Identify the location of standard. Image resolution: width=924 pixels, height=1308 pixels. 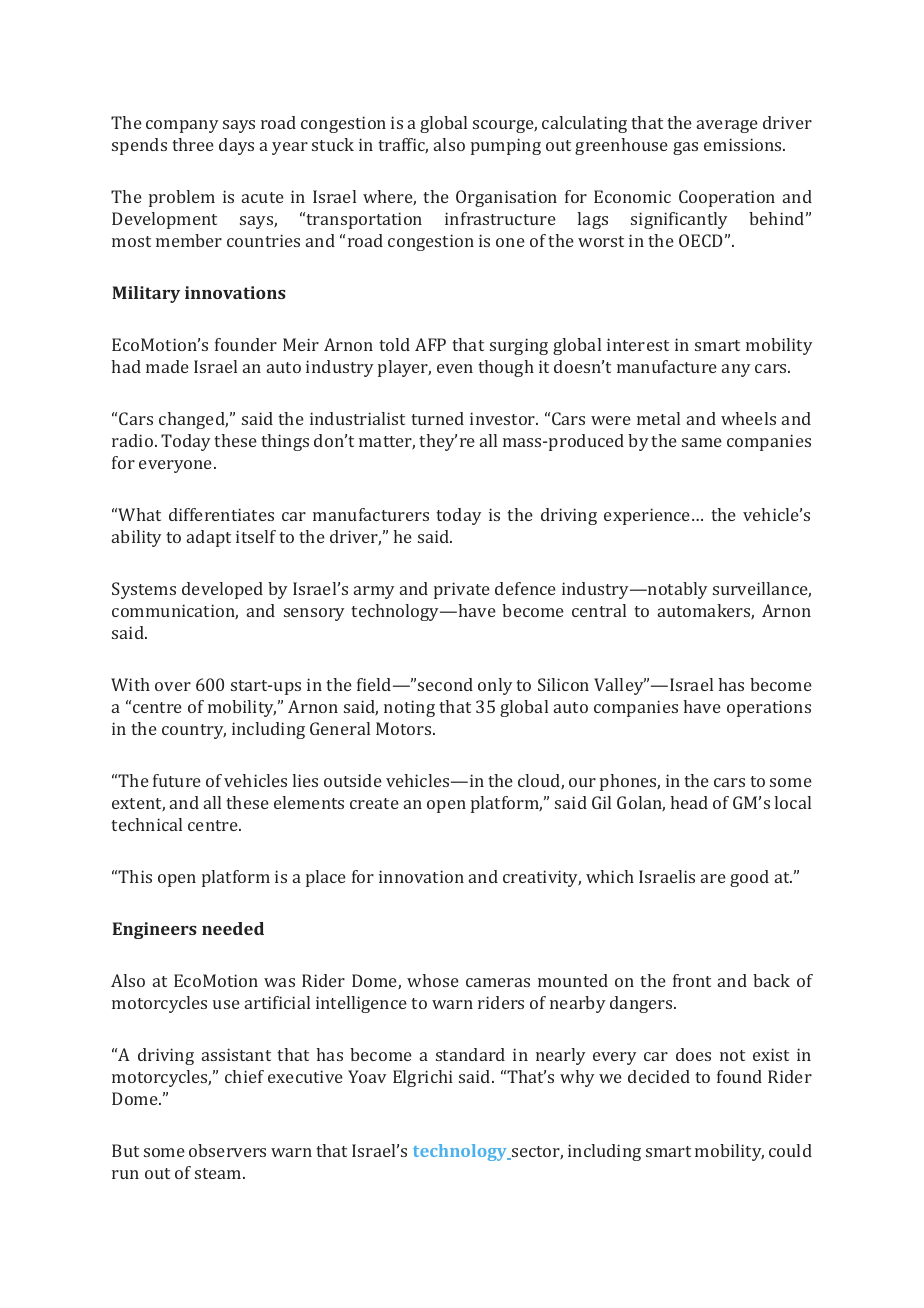
(470, 1054).
